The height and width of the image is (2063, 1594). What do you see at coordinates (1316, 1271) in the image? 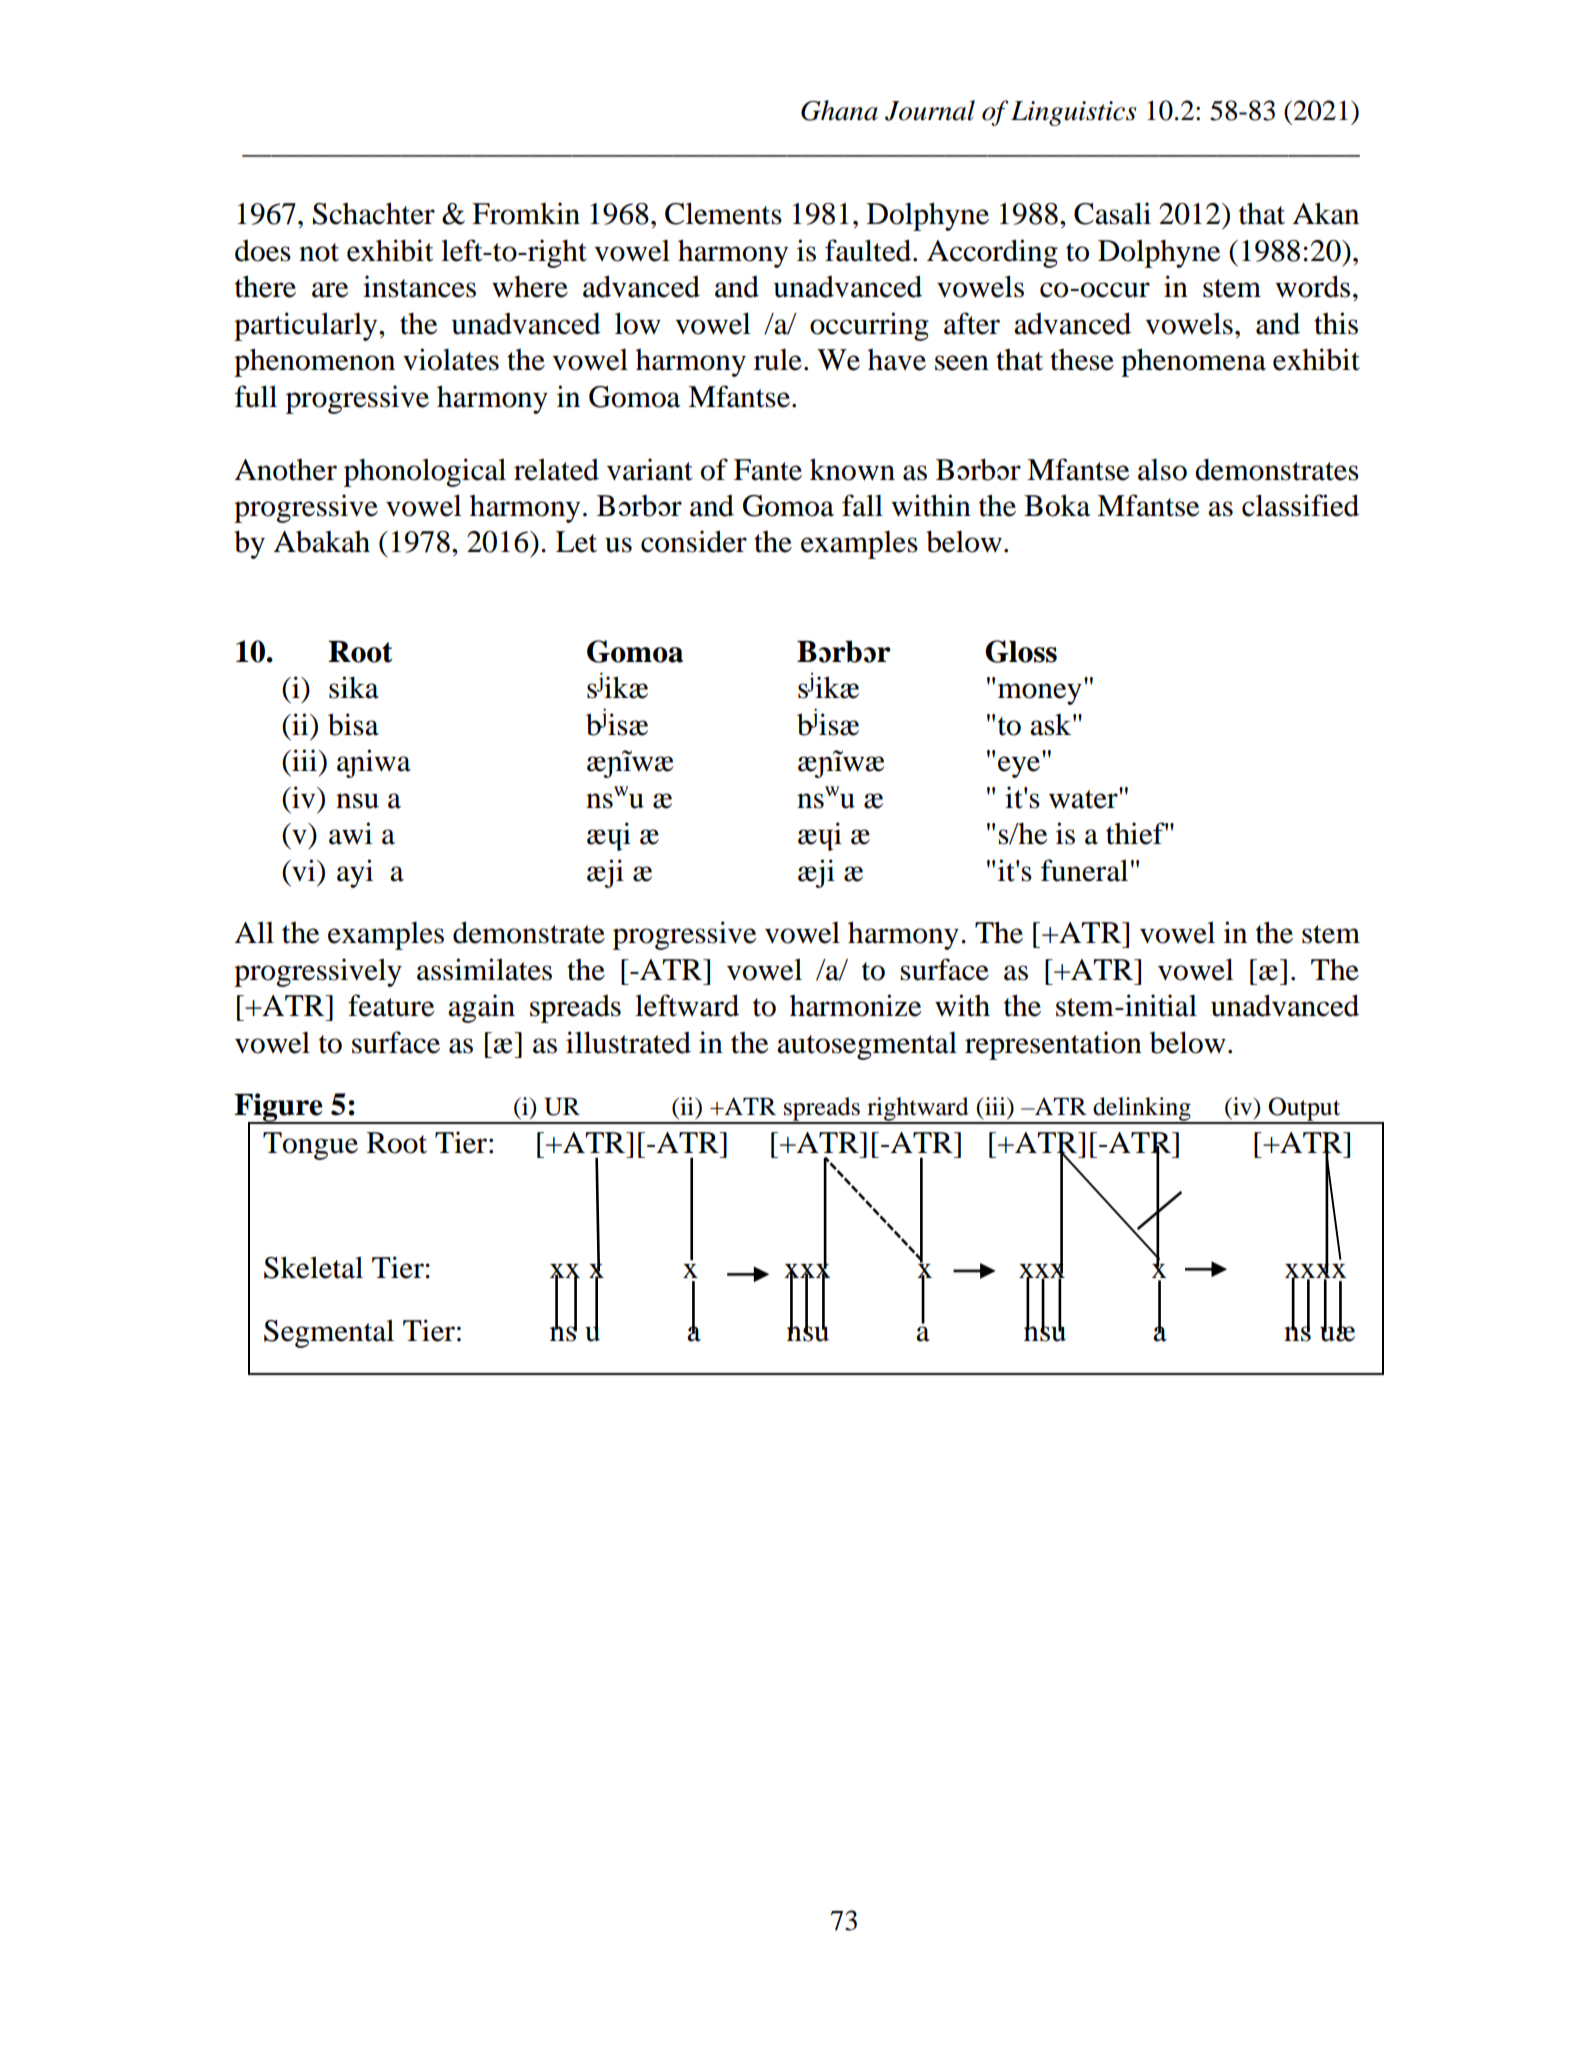
I see `xxxx` at bounding box center [1316, 1271].
